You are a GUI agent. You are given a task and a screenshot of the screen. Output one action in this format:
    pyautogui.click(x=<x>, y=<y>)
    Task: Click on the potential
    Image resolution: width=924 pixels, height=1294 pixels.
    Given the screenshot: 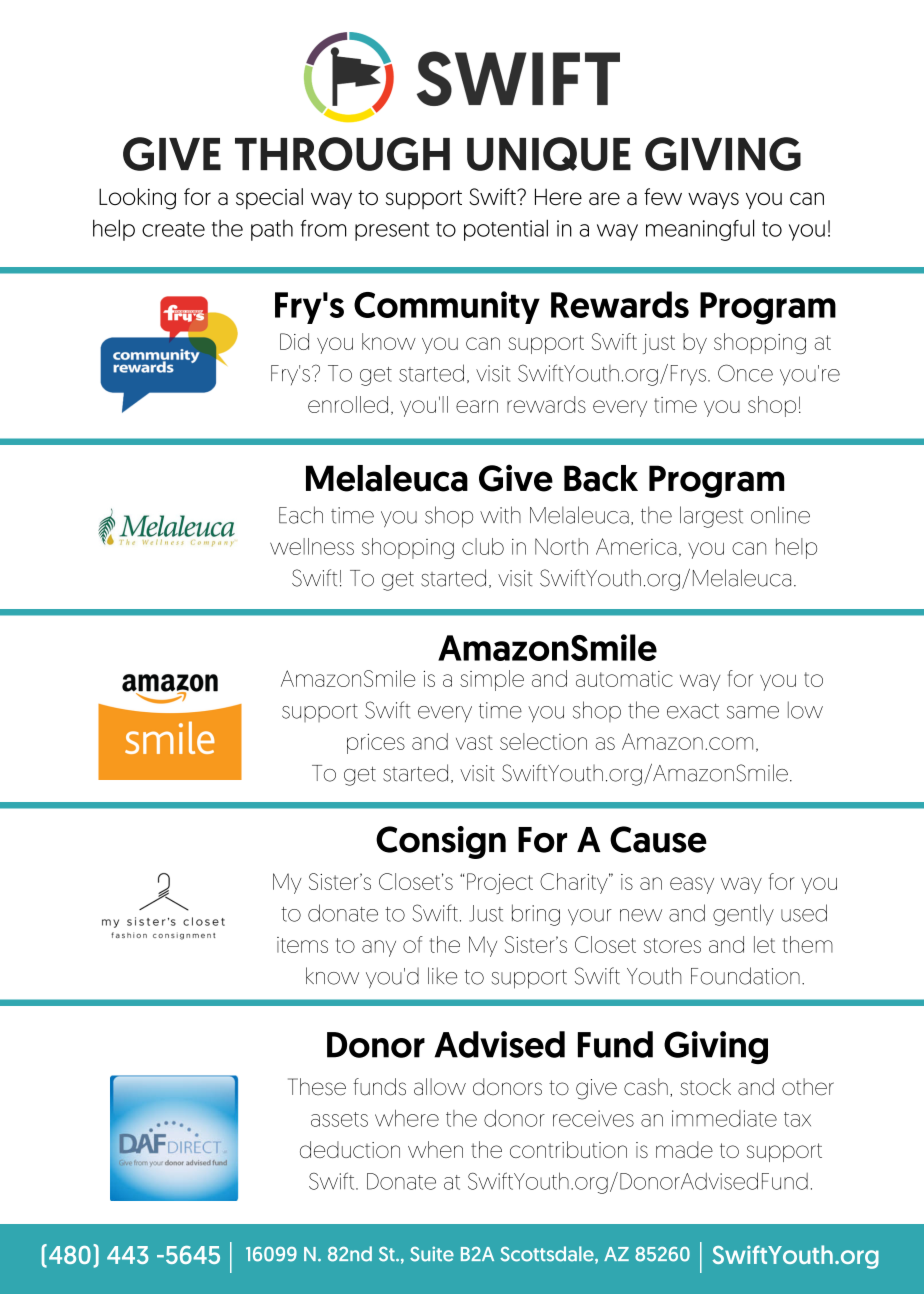 What is the action you would take?
    pyautogui.click(x=506, y=230)
